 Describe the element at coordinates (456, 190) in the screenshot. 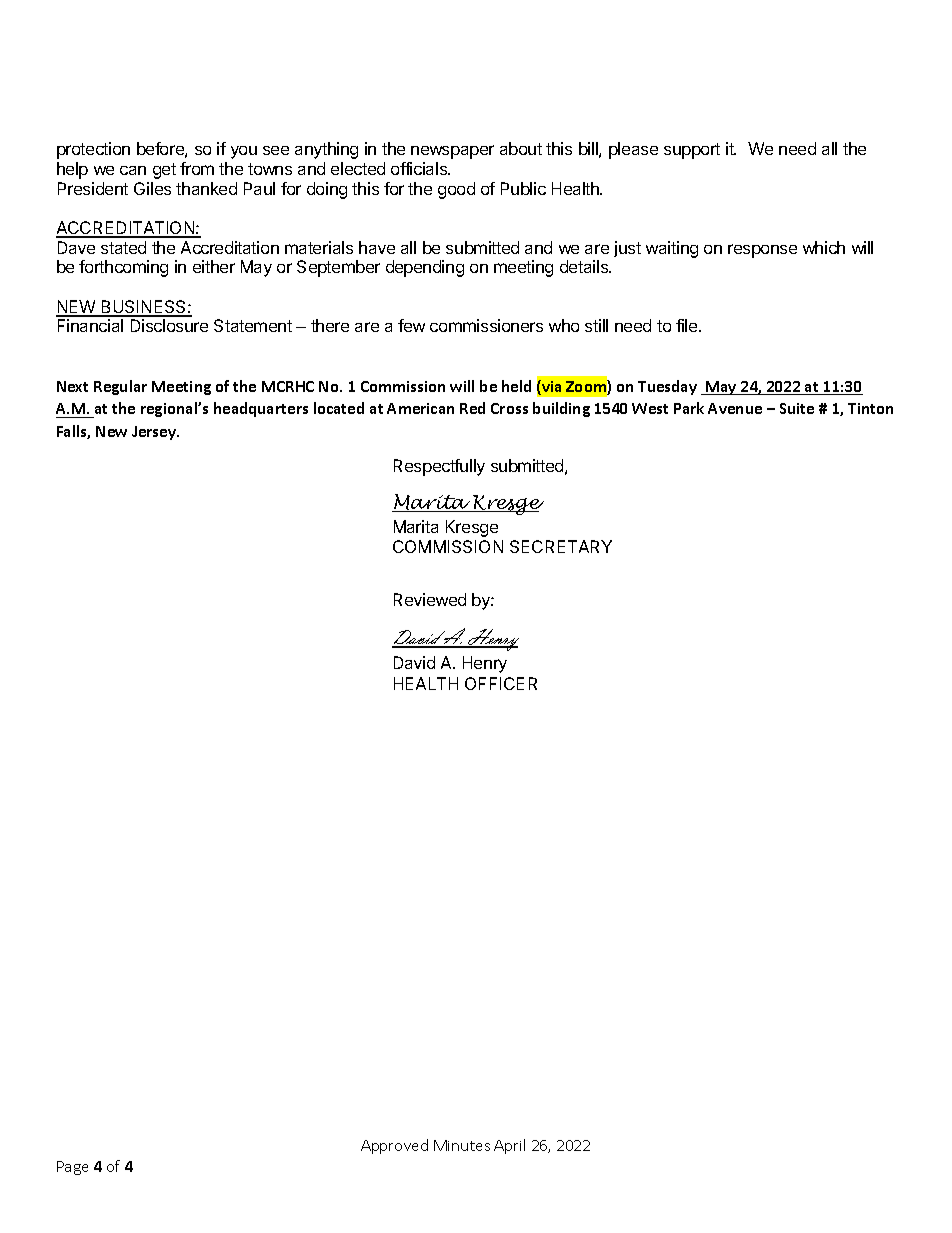

I see `good` at that location.
